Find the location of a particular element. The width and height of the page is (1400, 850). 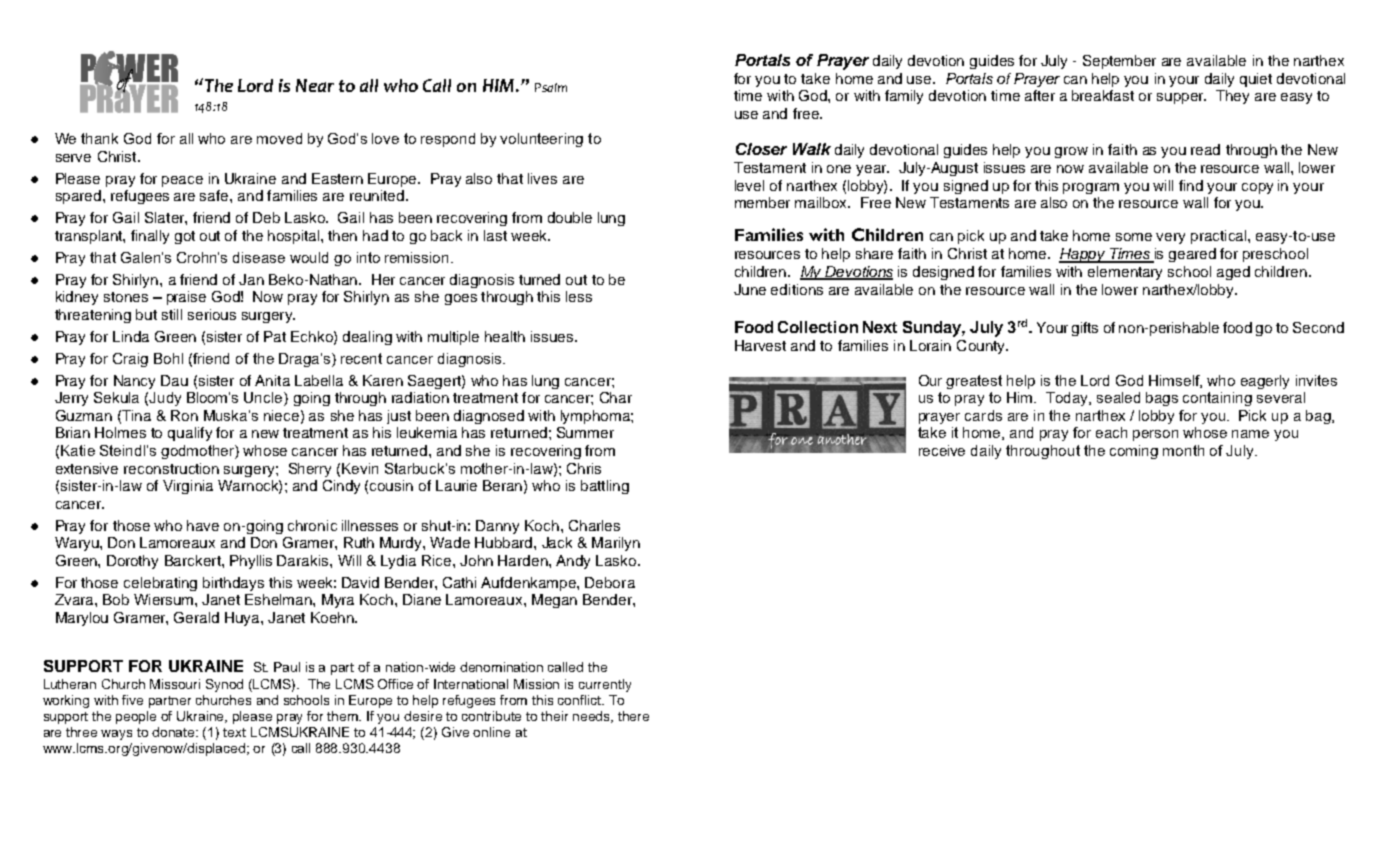

Pat is located at coordinates (275, 336).
